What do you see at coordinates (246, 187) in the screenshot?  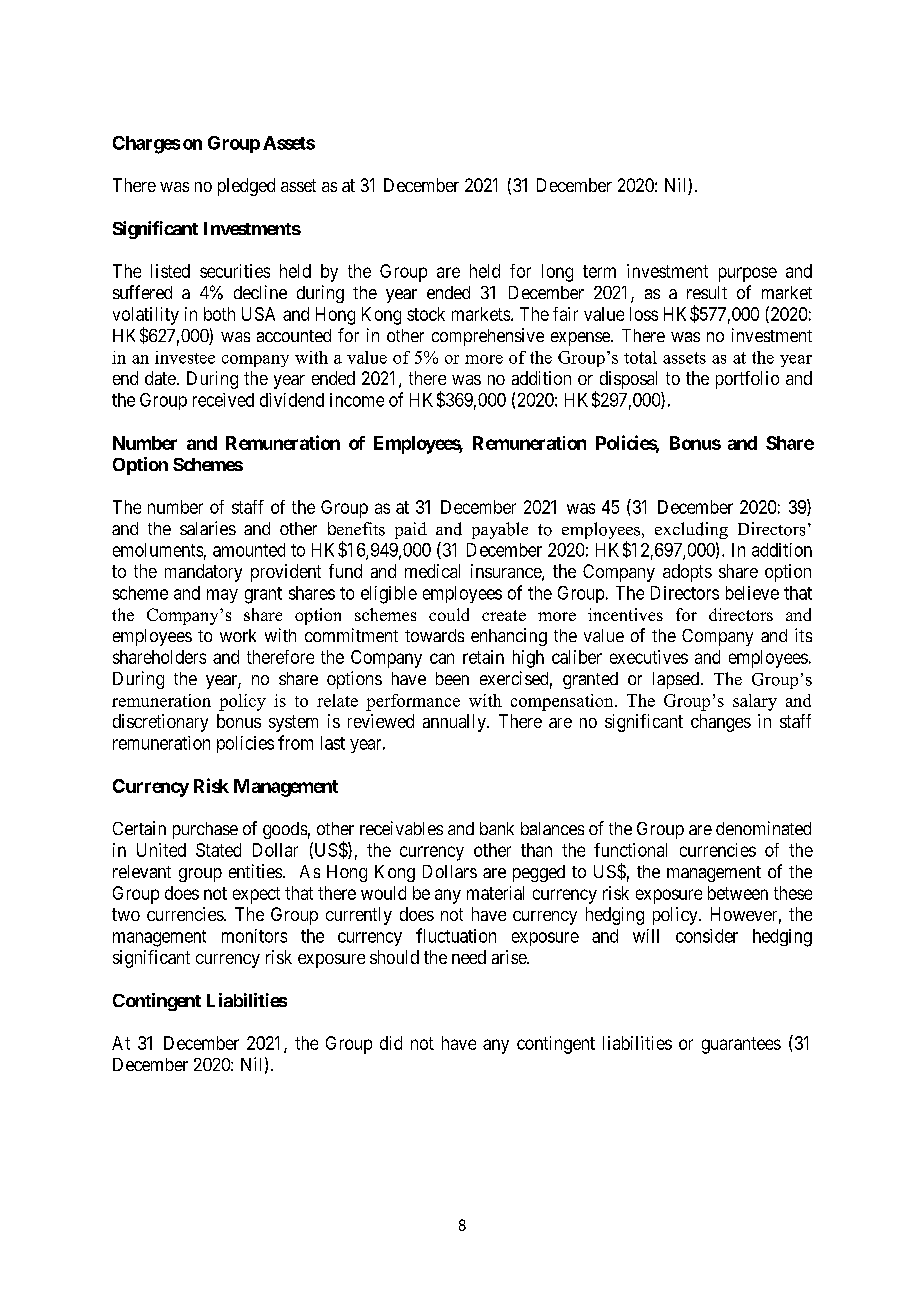 I see `pledged` at bounding box center [246, 187].
